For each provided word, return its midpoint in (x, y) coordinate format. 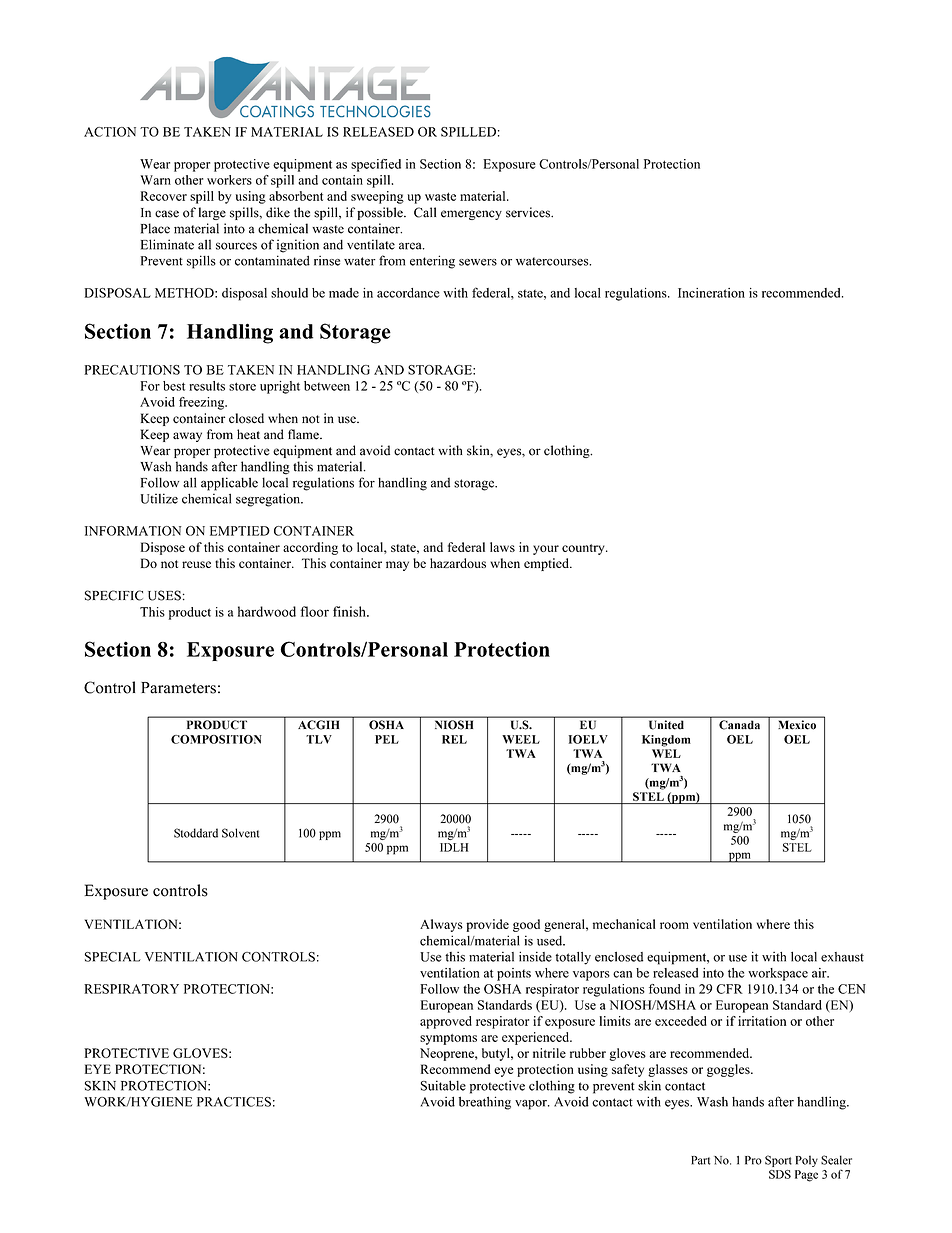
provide (487, 925)
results (207, 386)
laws (502, 547)
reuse (196, 564)
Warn (155, 180)
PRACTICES (234, 1102)
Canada (739, 724)
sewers (478, 262)
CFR (729, 989)
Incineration (711, 293)
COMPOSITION (216, 739)
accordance (408, 293)
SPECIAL (113, 957)
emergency (471, 215)
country (584, 549)
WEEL (521, 739)
